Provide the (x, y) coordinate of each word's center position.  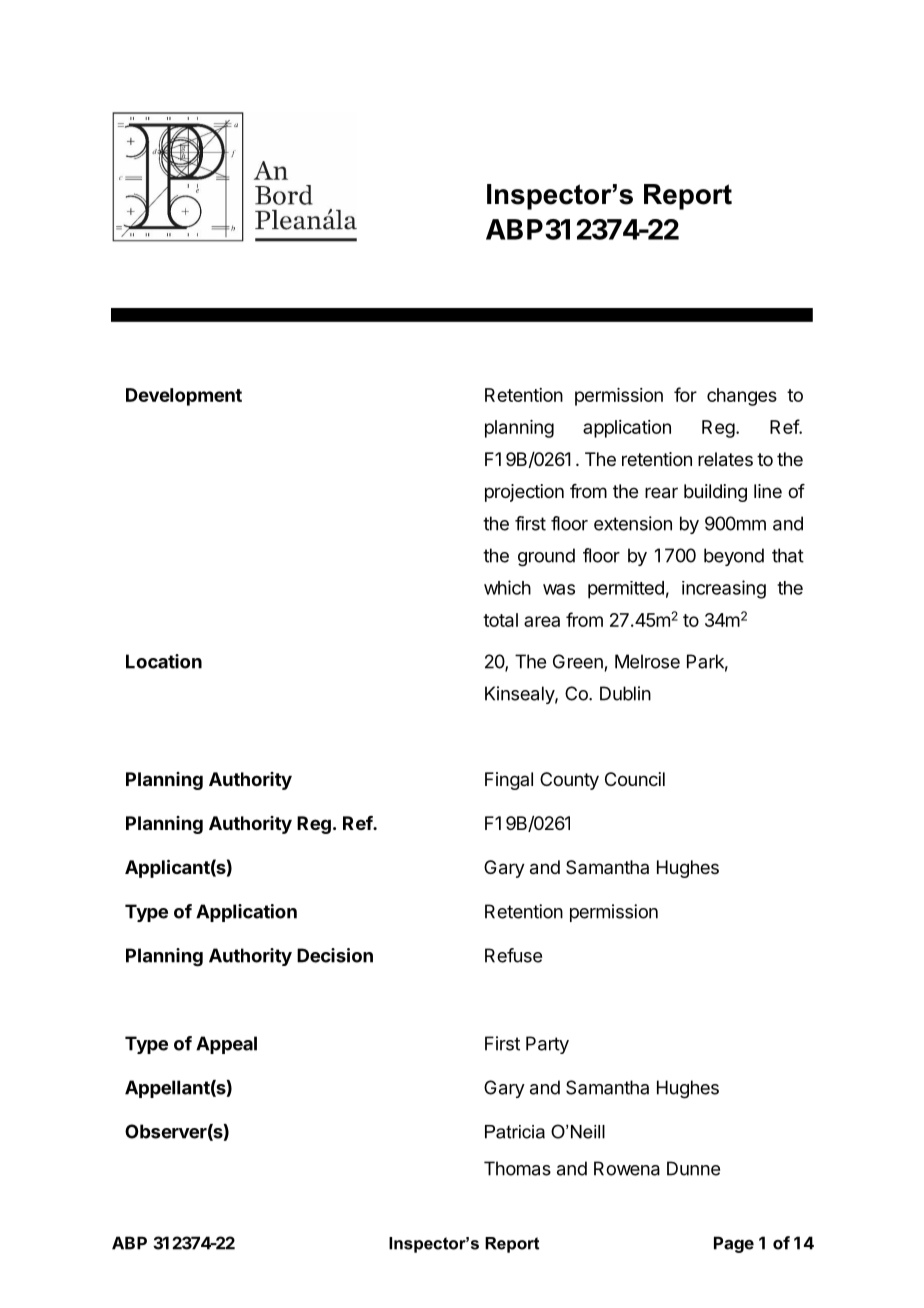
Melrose (647, 661)
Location (164, 661)
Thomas (517, 1168)
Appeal (226, 1045)
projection (524, 493)
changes (742, 397)
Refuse (513, 955)
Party (547, 1045)
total (500, 620)
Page (734, 1244)
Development (184, 397)
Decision (335, 955)
